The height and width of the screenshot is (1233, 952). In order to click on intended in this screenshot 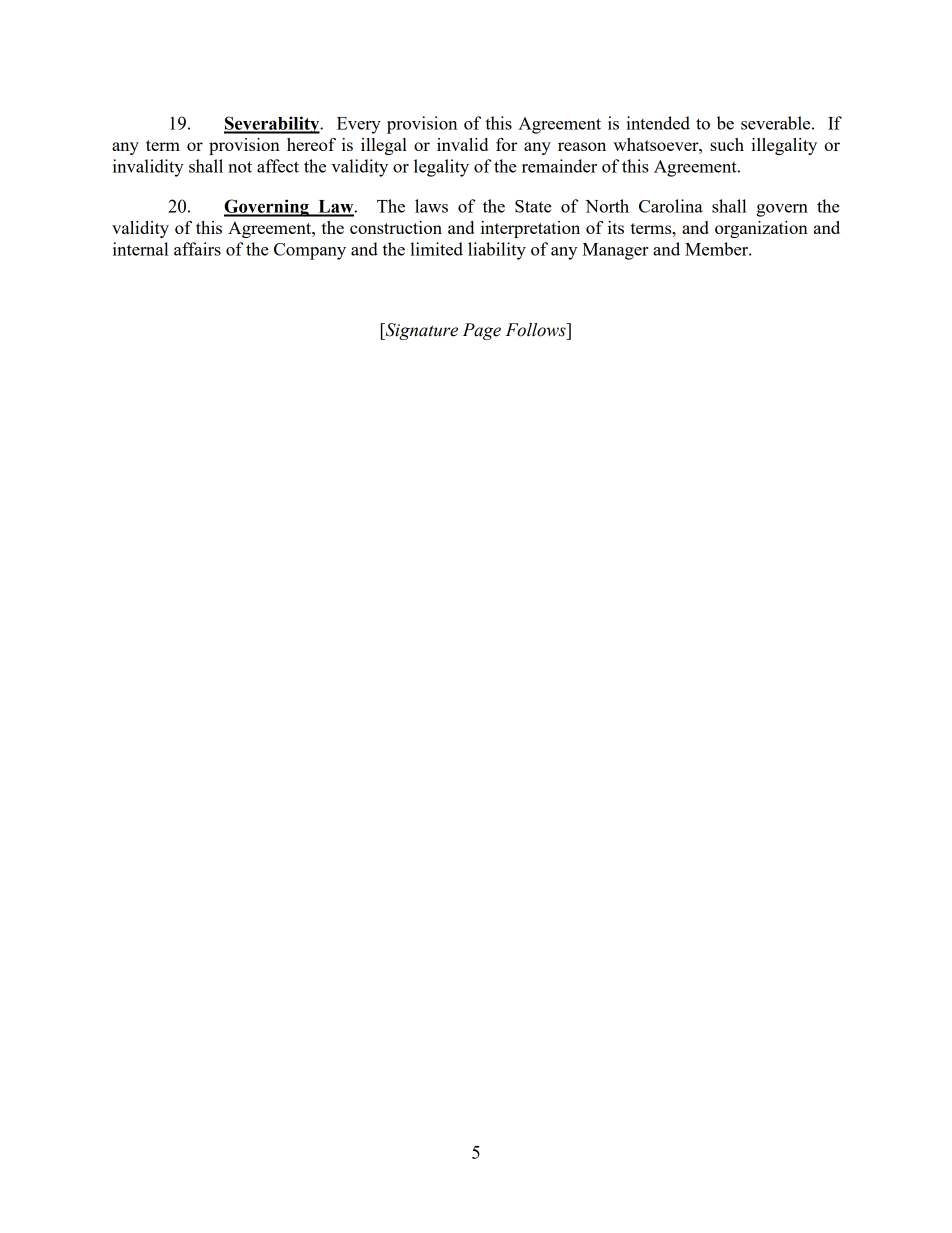, I will do `click(658, 123)`.
